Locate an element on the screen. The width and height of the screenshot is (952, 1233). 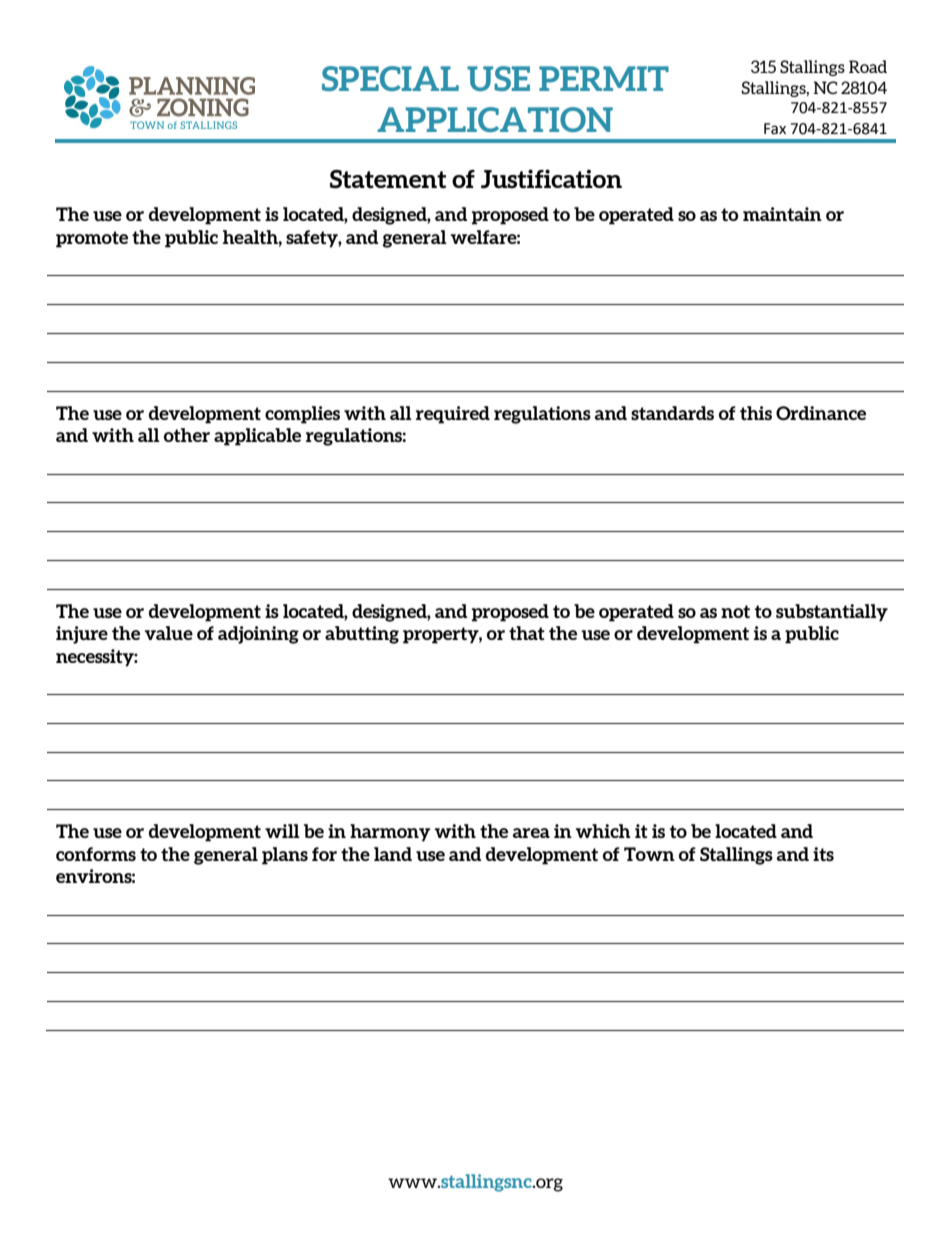
its is located at coordinates (823, 854).
